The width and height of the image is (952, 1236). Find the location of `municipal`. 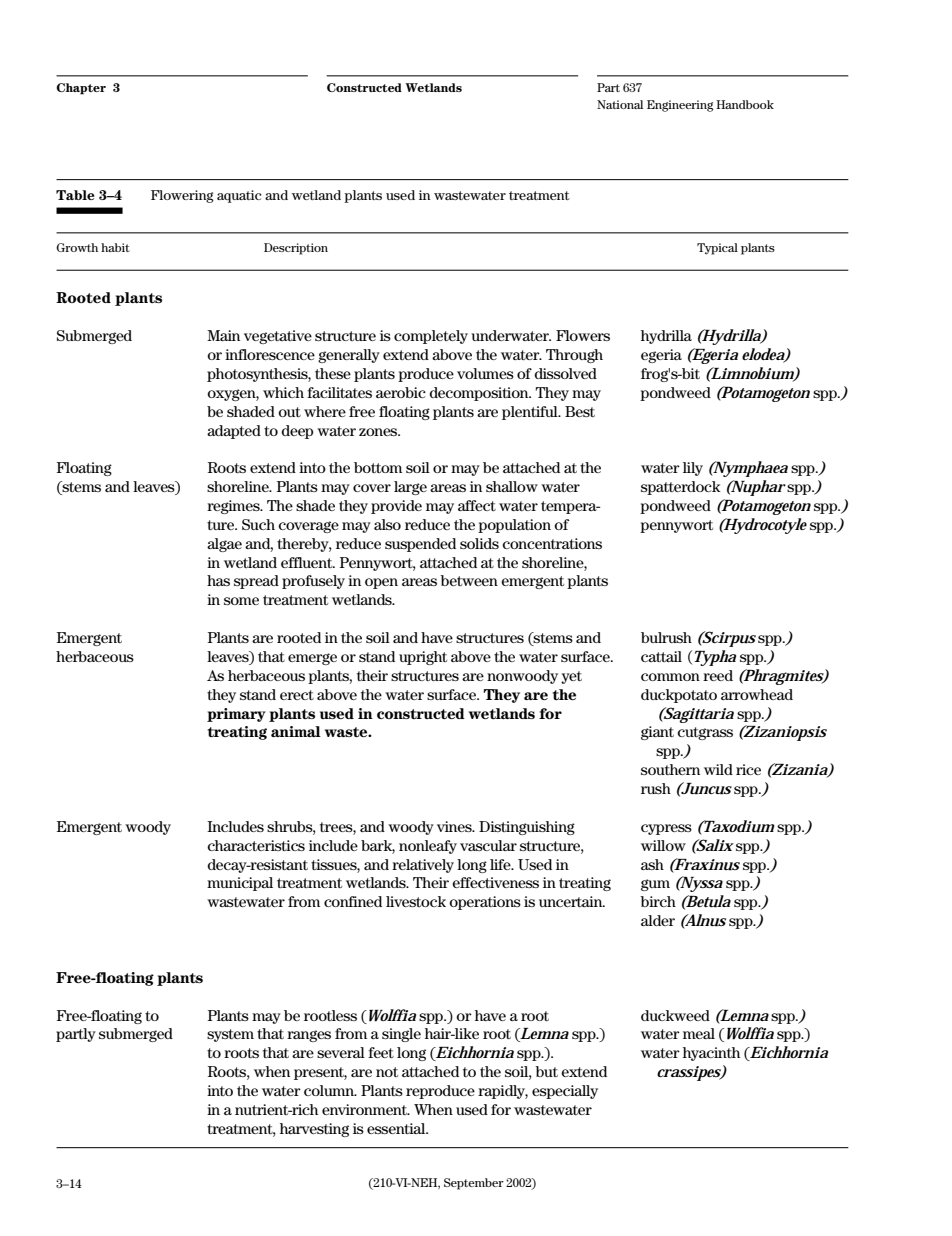

municipal is located at coordinates (240, 884).
